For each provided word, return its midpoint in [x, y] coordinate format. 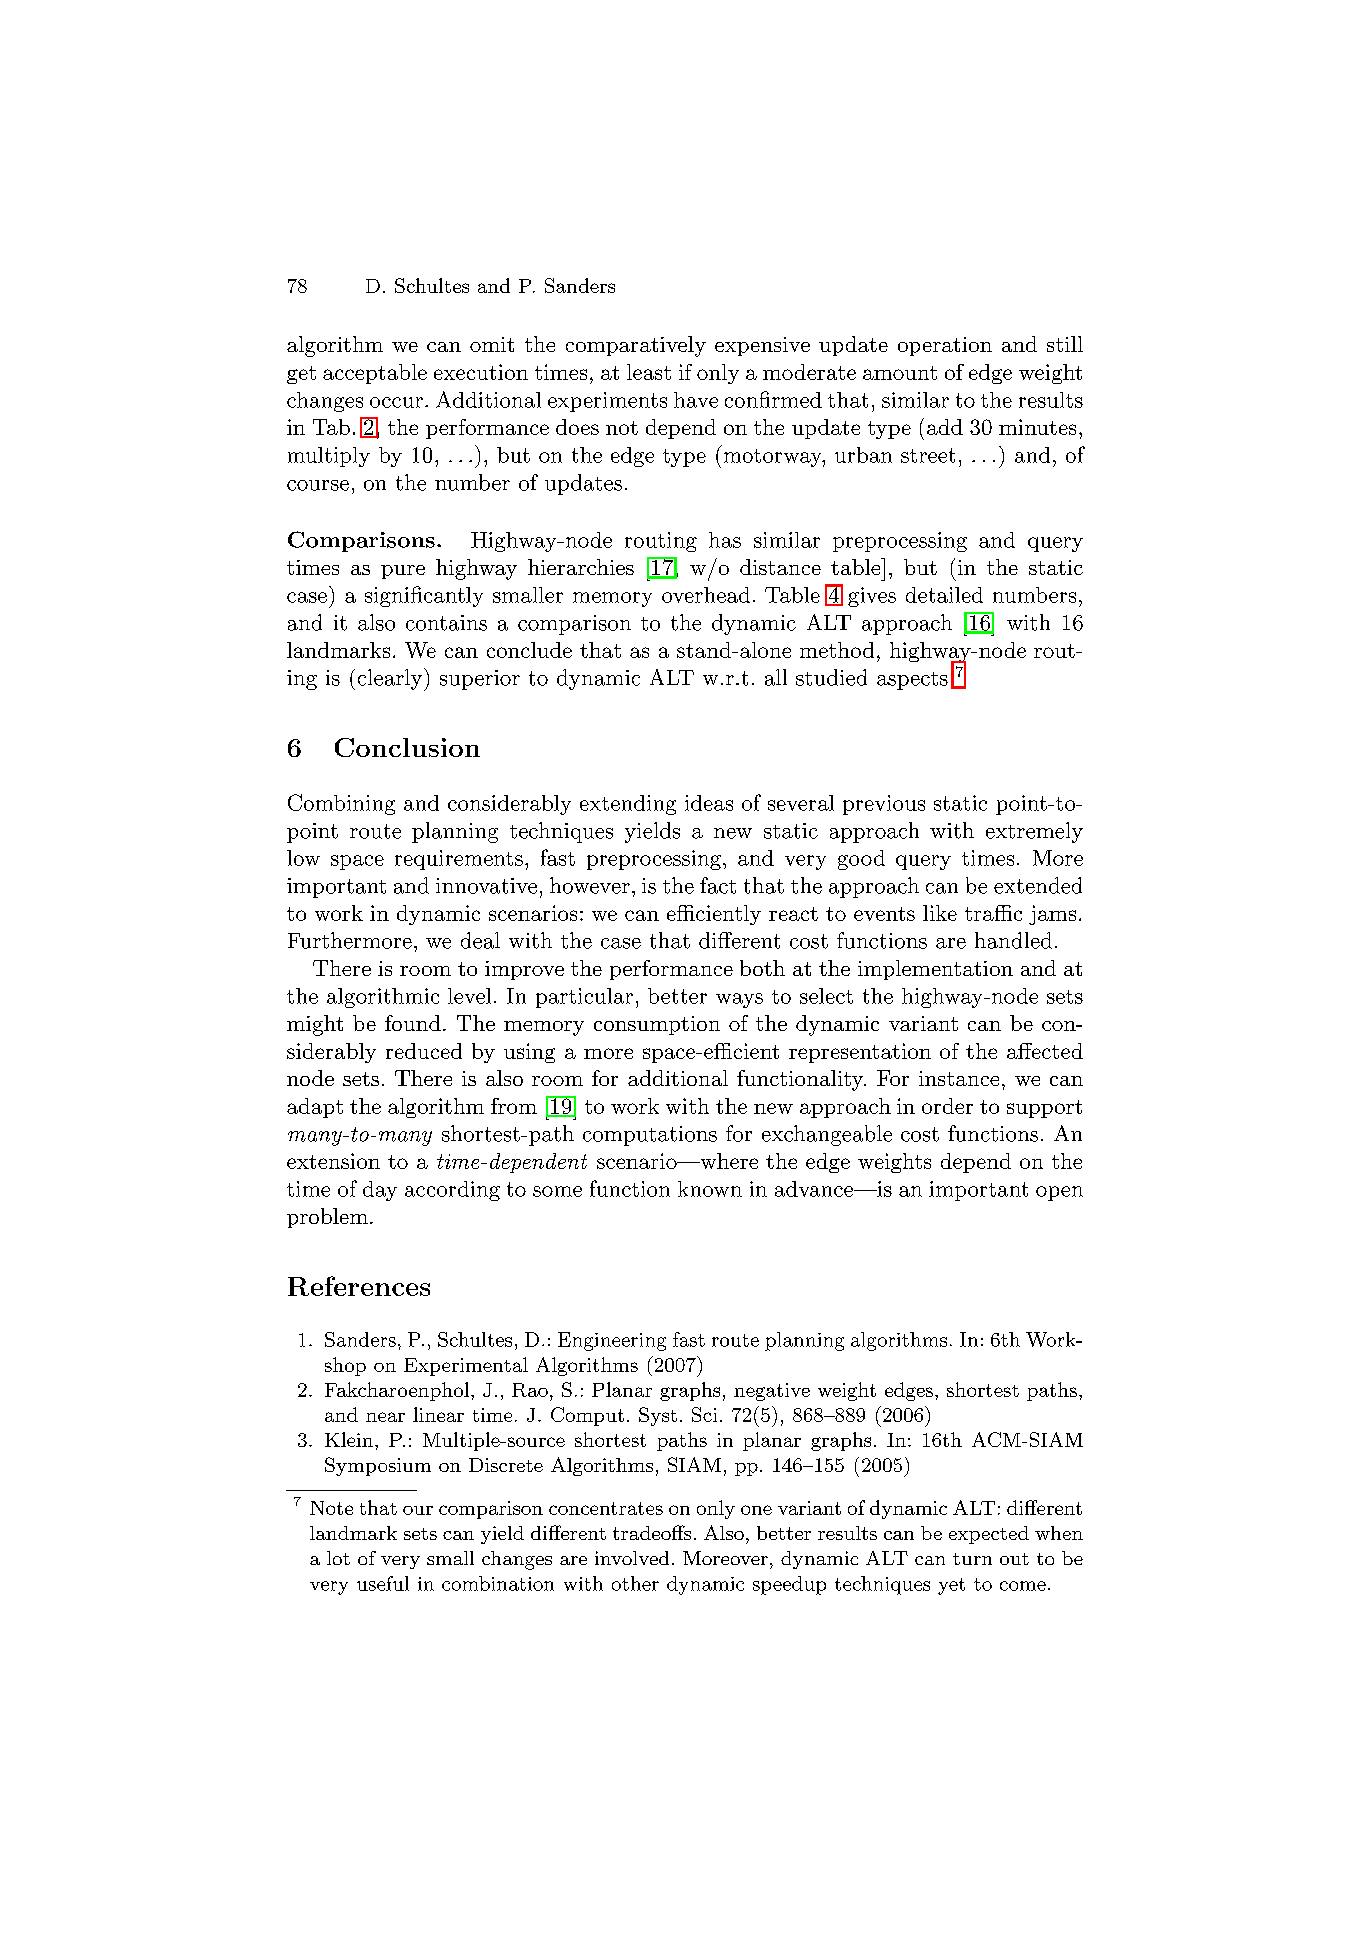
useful [383, 1583]
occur [396, 402]
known [710, 1189]
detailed [944, 595]
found [413, 1023]
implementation [935, 970]
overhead [706, 595]
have [696, 400]
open [1059, 1193]
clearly [391, 679]
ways [739, 1000]
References [359, 1286]
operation [945, 346]
